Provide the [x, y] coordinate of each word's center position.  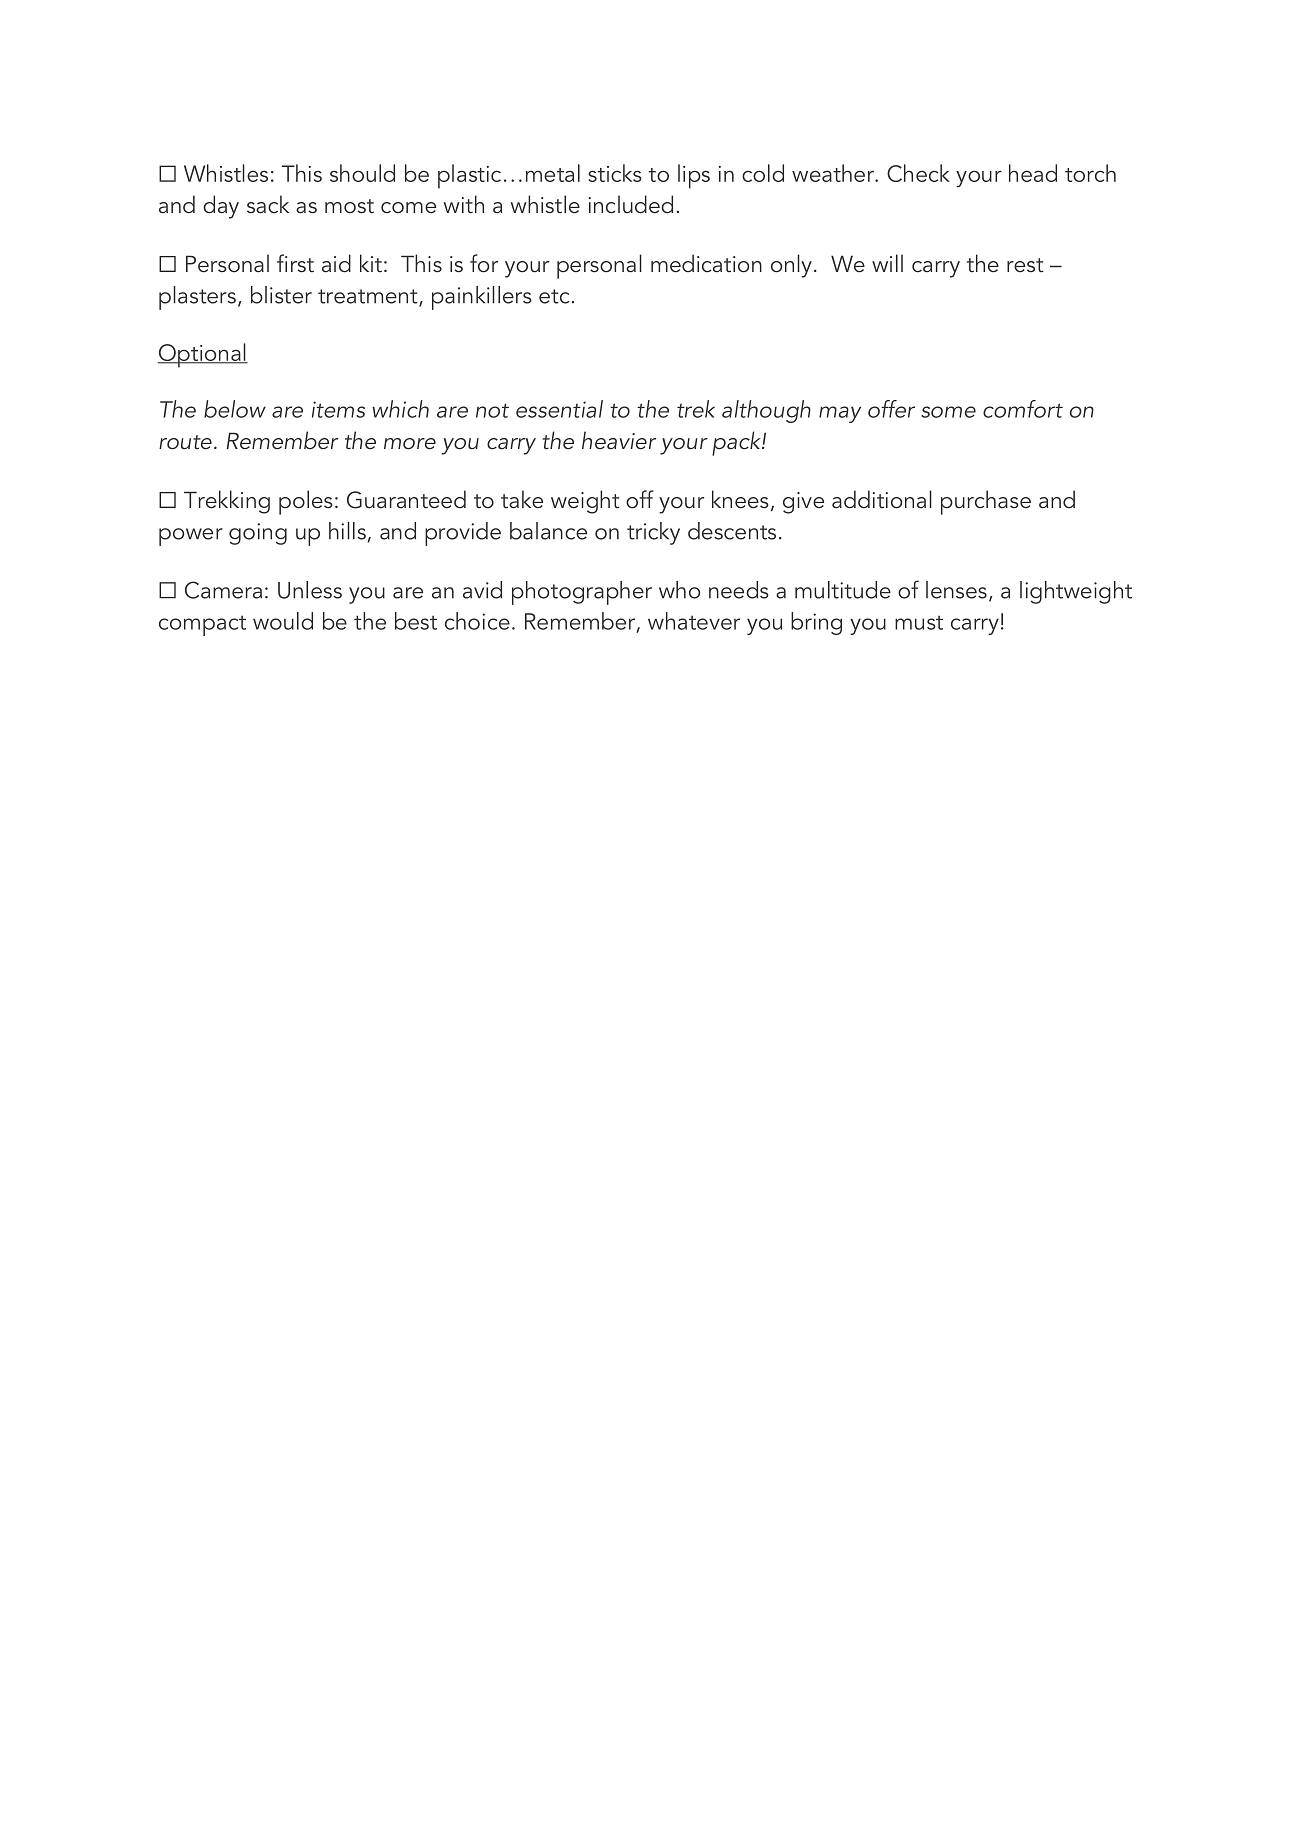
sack [268, 204]
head [1033, 173]
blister [281, 295]
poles [306, 502]
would [283, 621]
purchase [986, 502]
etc [554, 296]
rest [1025, 265]
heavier [619, 440]
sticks [615, 173]
